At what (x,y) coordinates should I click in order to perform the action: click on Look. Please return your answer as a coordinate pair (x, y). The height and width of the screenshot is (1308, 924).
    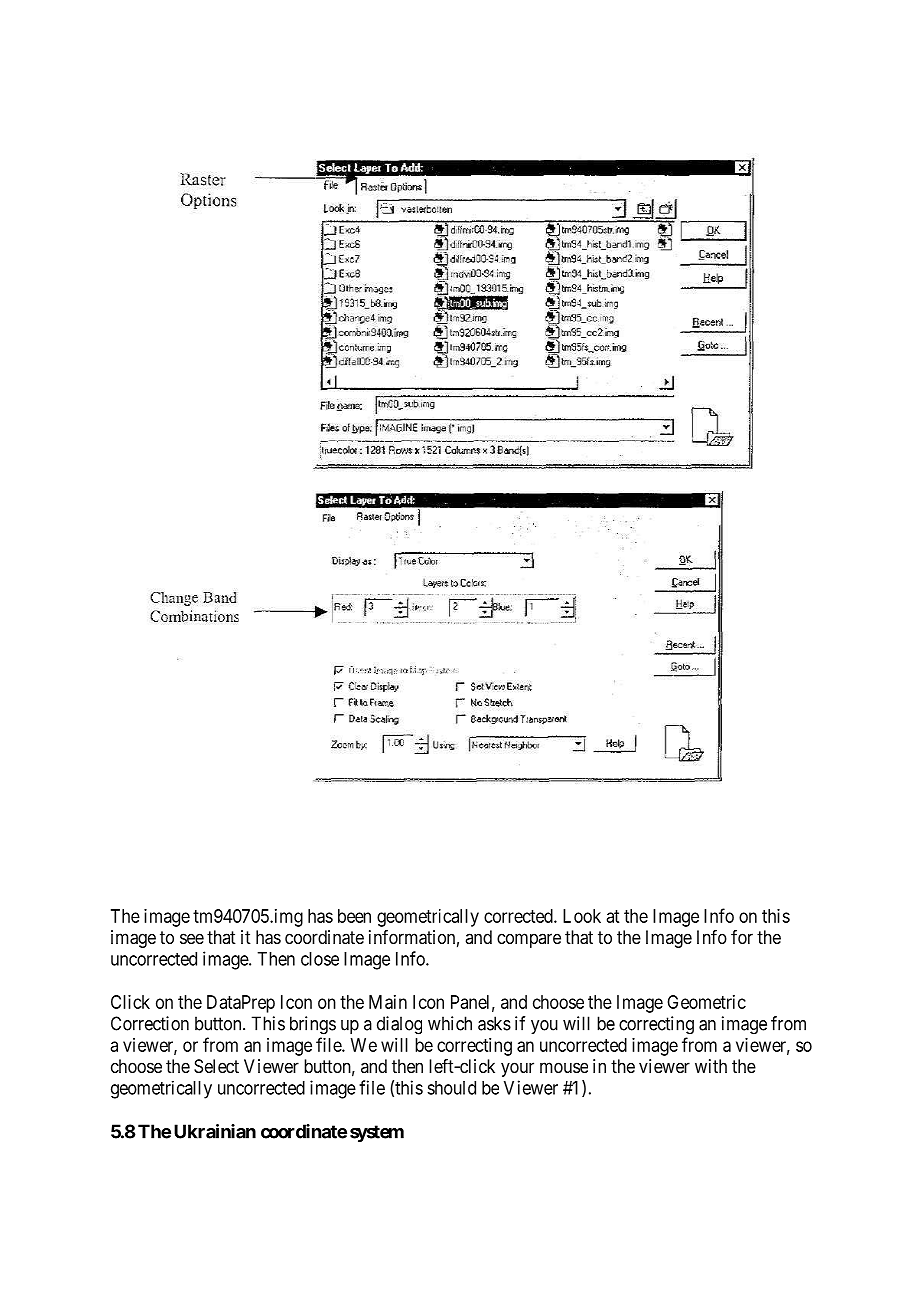
    Looking at the image, I should click on (582, 916).
